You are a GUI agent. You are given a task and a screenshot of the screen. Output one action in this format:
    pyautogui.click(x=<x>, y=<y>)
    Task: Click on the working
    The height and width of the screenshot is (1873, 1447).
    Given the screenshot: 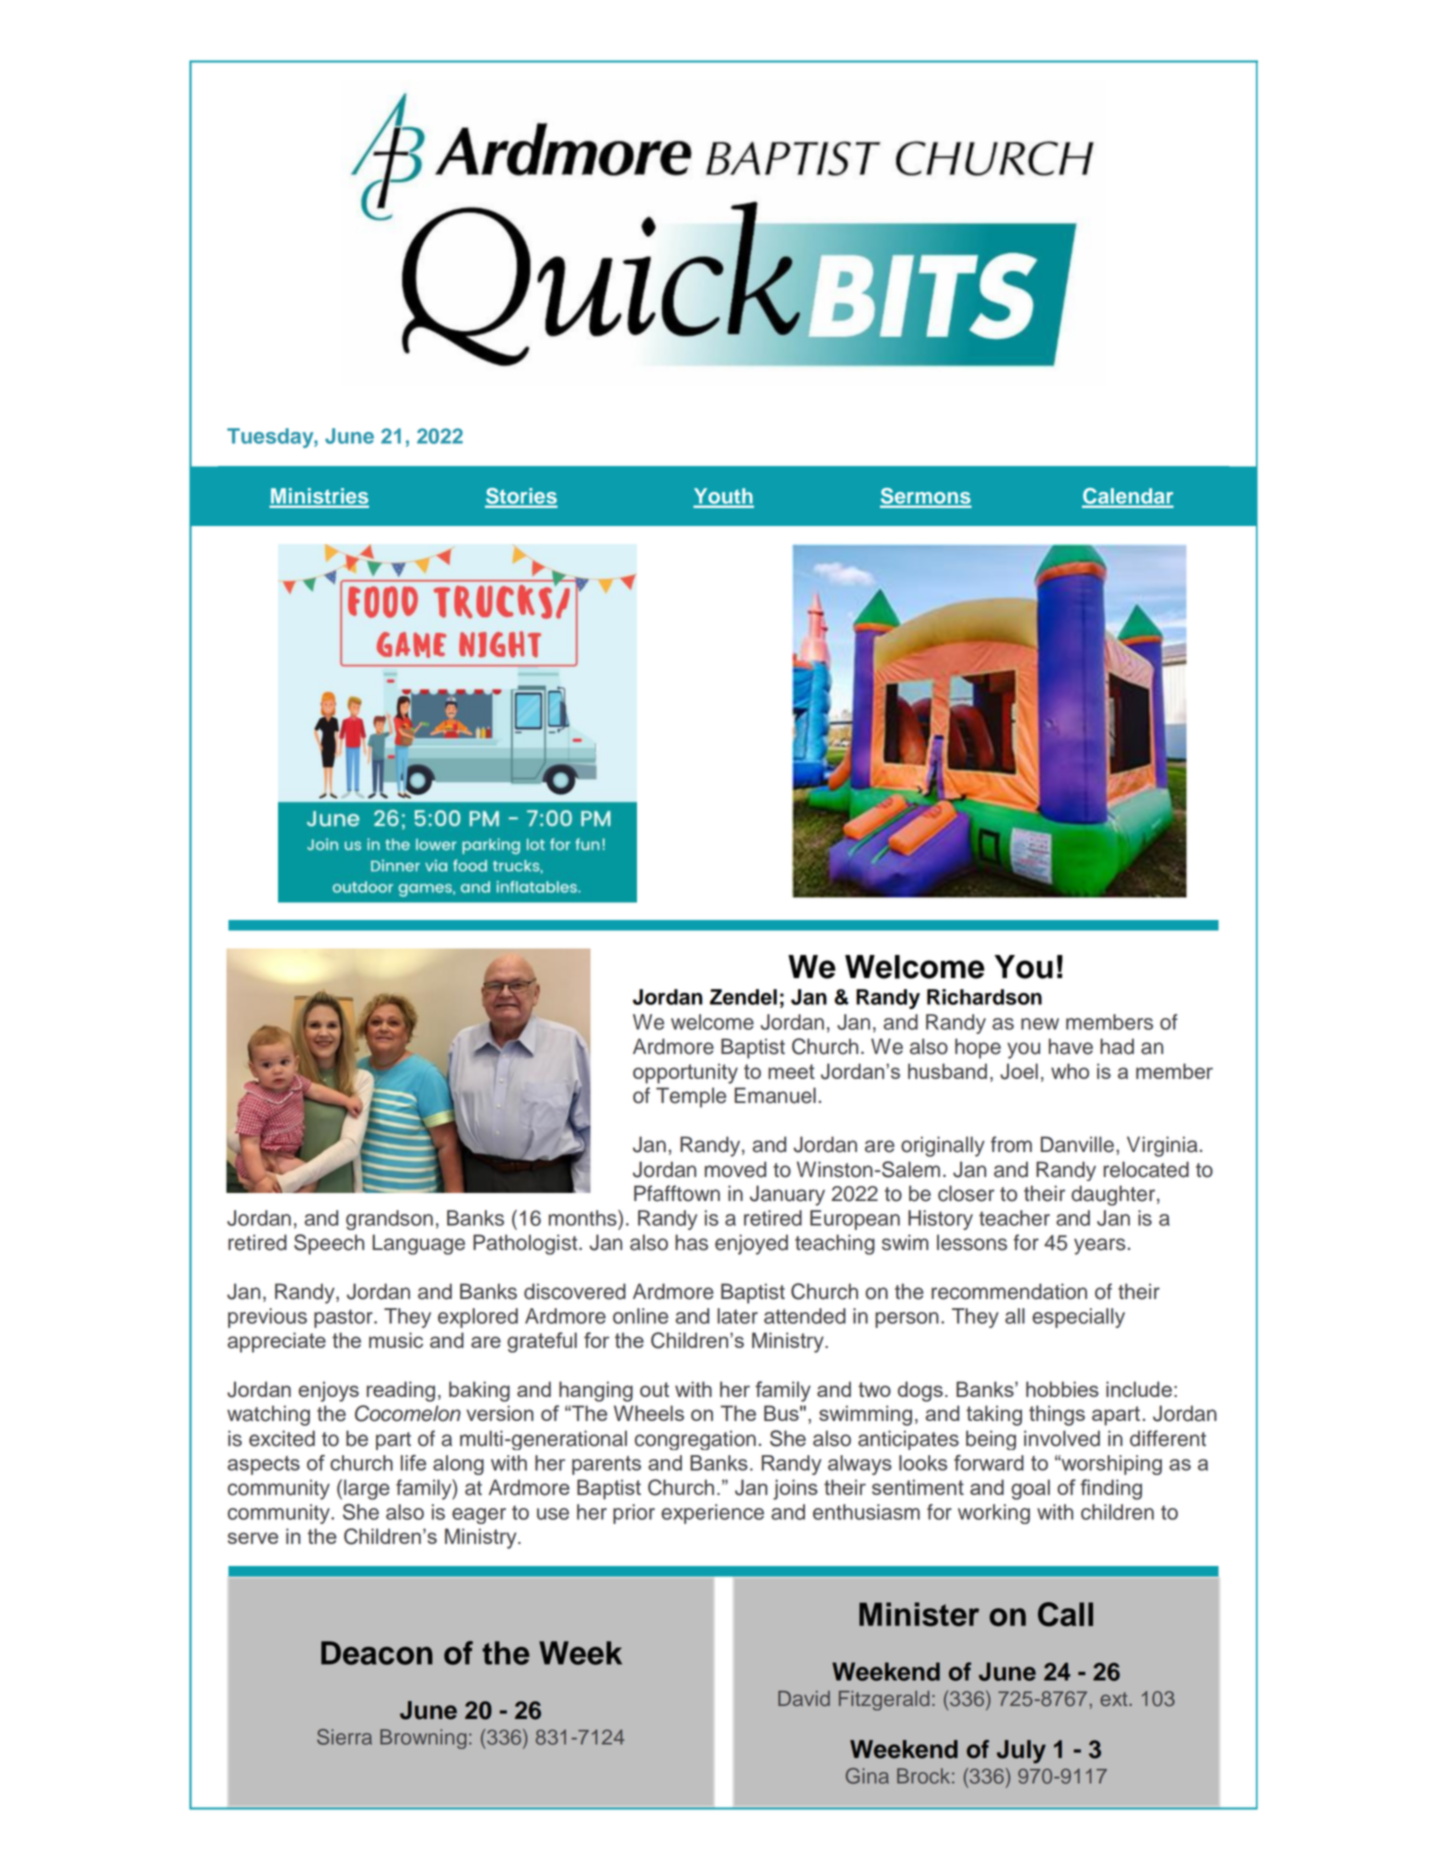 What is the action you would take?
    pyautogui.click(x=994, y=1514)
